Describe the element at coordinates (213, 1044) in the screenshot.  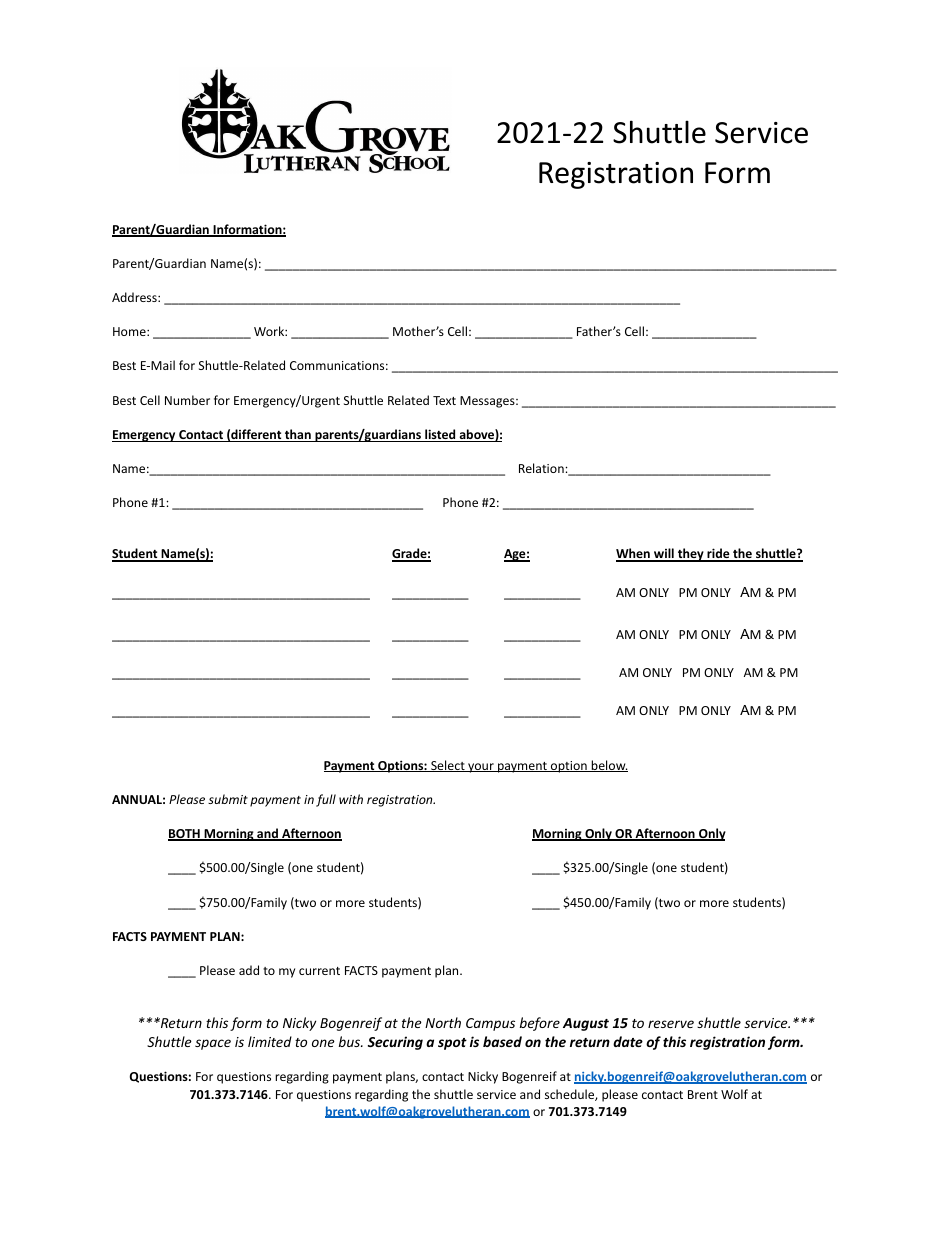
I see `space` at that location.
